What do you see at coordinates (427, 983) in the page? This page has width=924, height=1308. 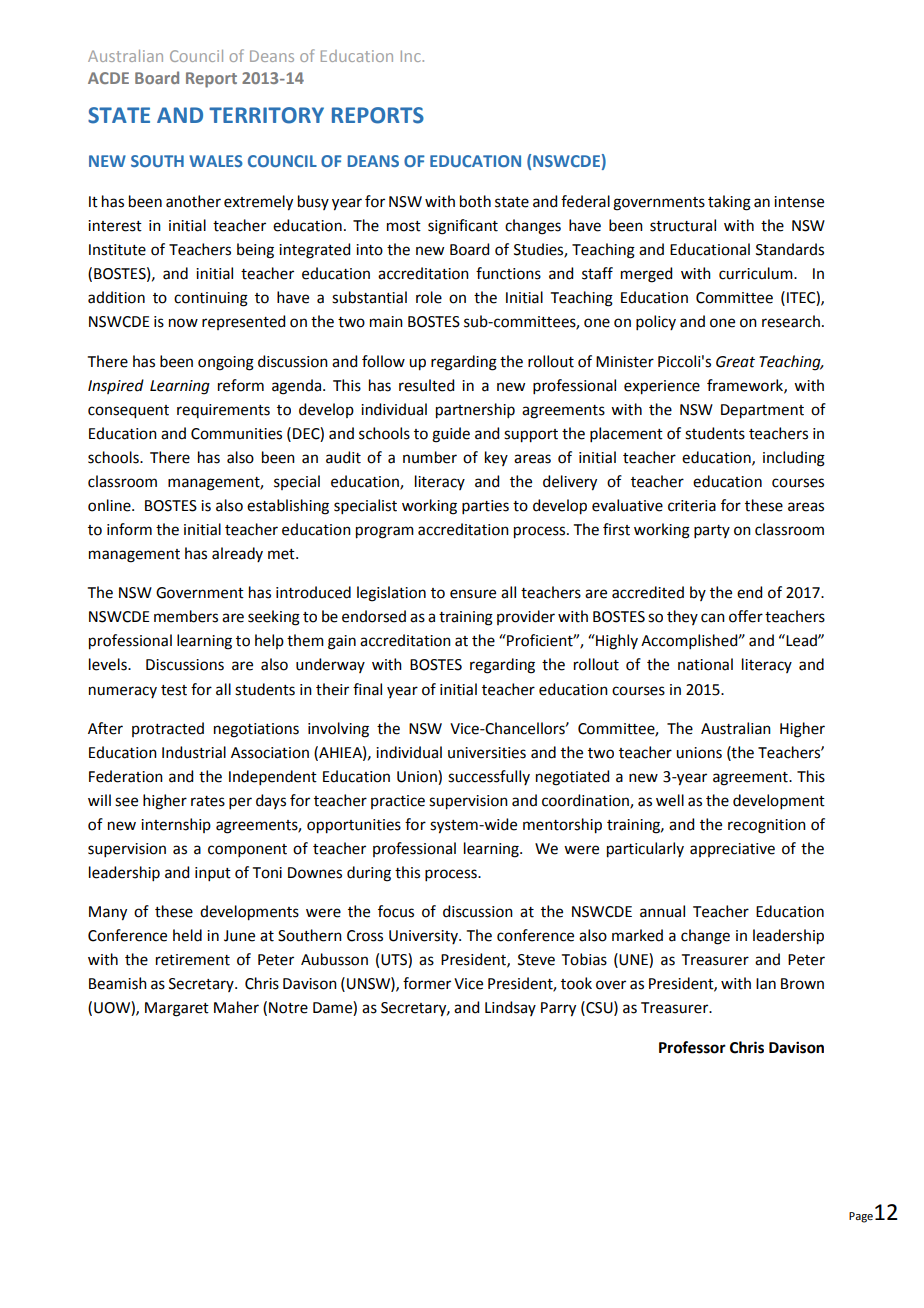 I see `former` at bounding box center [427, 983].
